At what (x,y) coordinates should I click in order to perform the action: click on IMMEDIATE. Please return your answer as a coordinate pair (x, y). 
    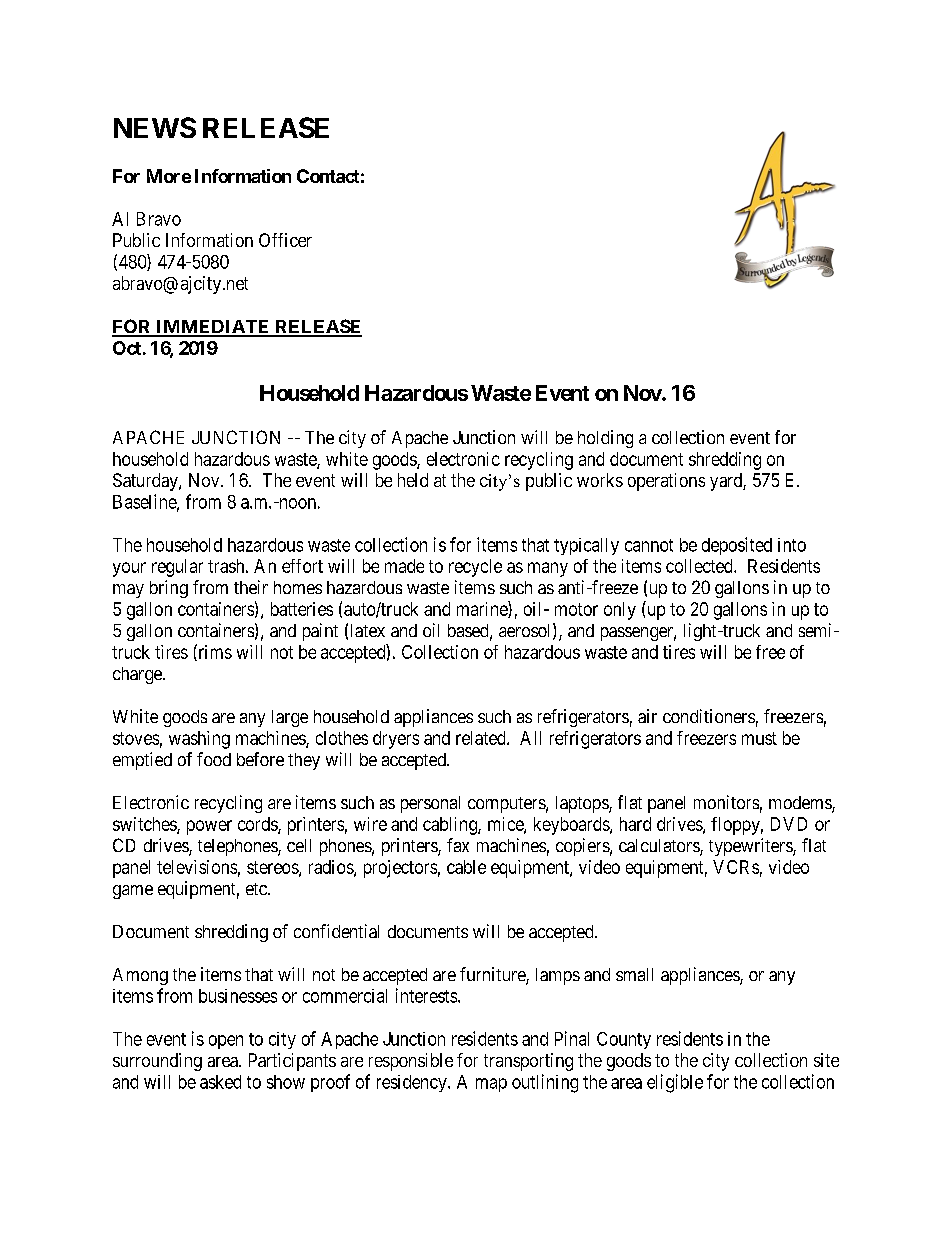
    Looking at the image, I should click on (213, 328).
